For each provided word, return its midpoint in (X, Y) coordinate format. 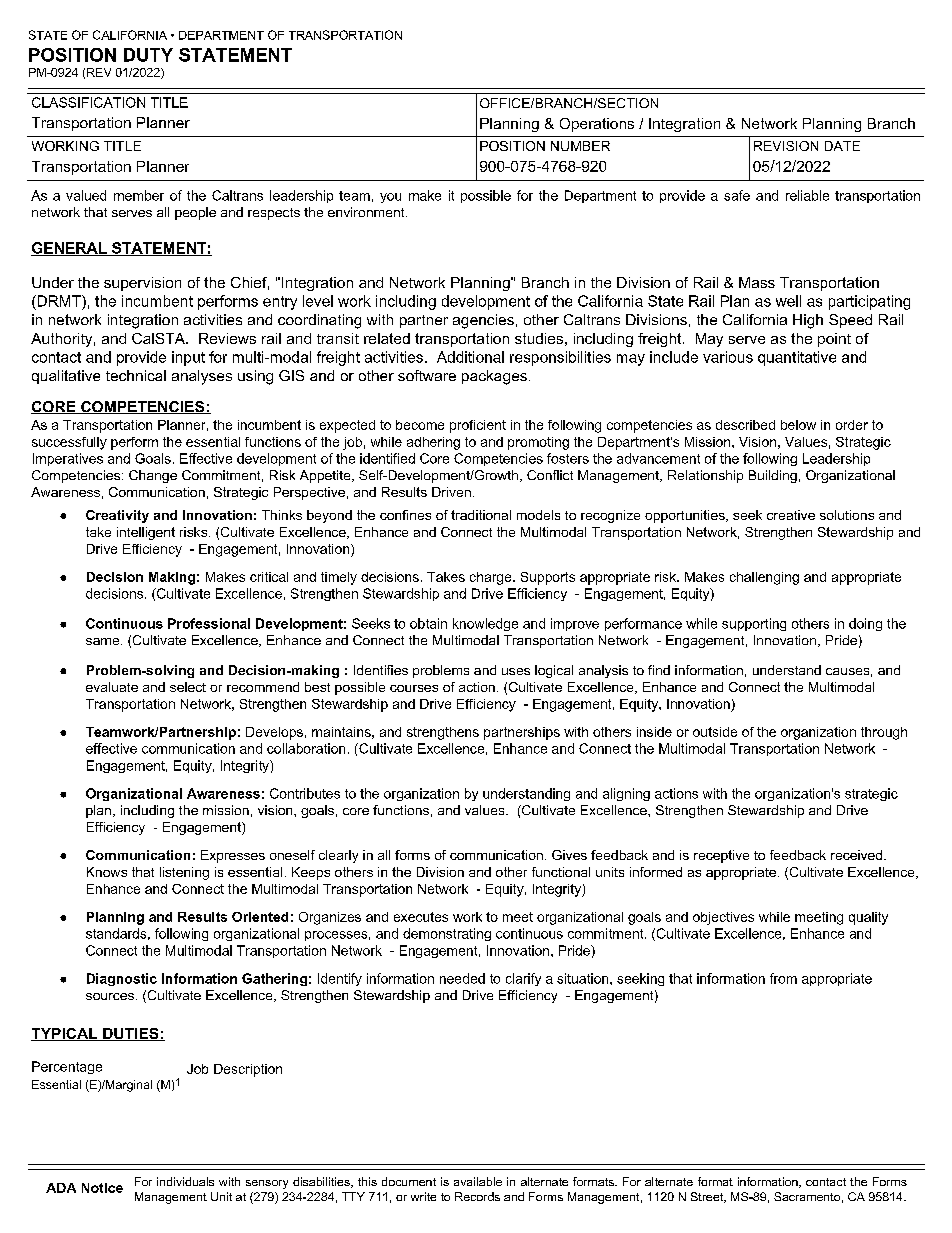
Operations (597, 125)
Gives (569, 855)
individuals (185, 1181)
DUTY (148, 55)
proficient (478, 426)
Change (153, 476)
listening (184, 873)
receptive (721, 856)
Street (708, 1197)
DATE (842, 146)
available (478, 1181)
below (798, 425)
